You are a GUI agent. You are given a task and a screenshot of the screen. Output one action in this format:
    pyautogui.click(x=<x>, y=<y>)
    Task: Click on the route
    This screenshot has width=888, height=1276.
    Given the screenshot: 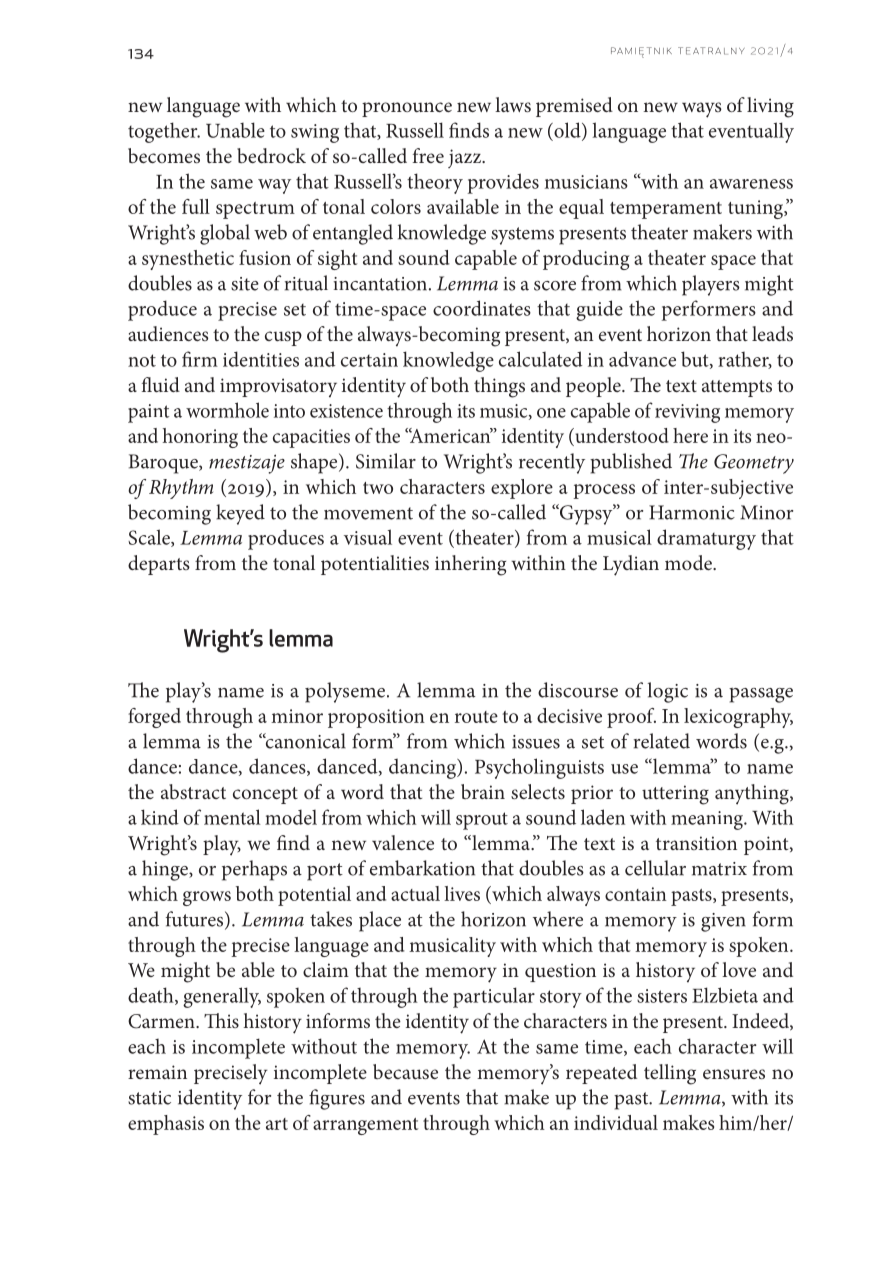 What is the action you would take?
    pyautogui.click(x=476, y=717)
